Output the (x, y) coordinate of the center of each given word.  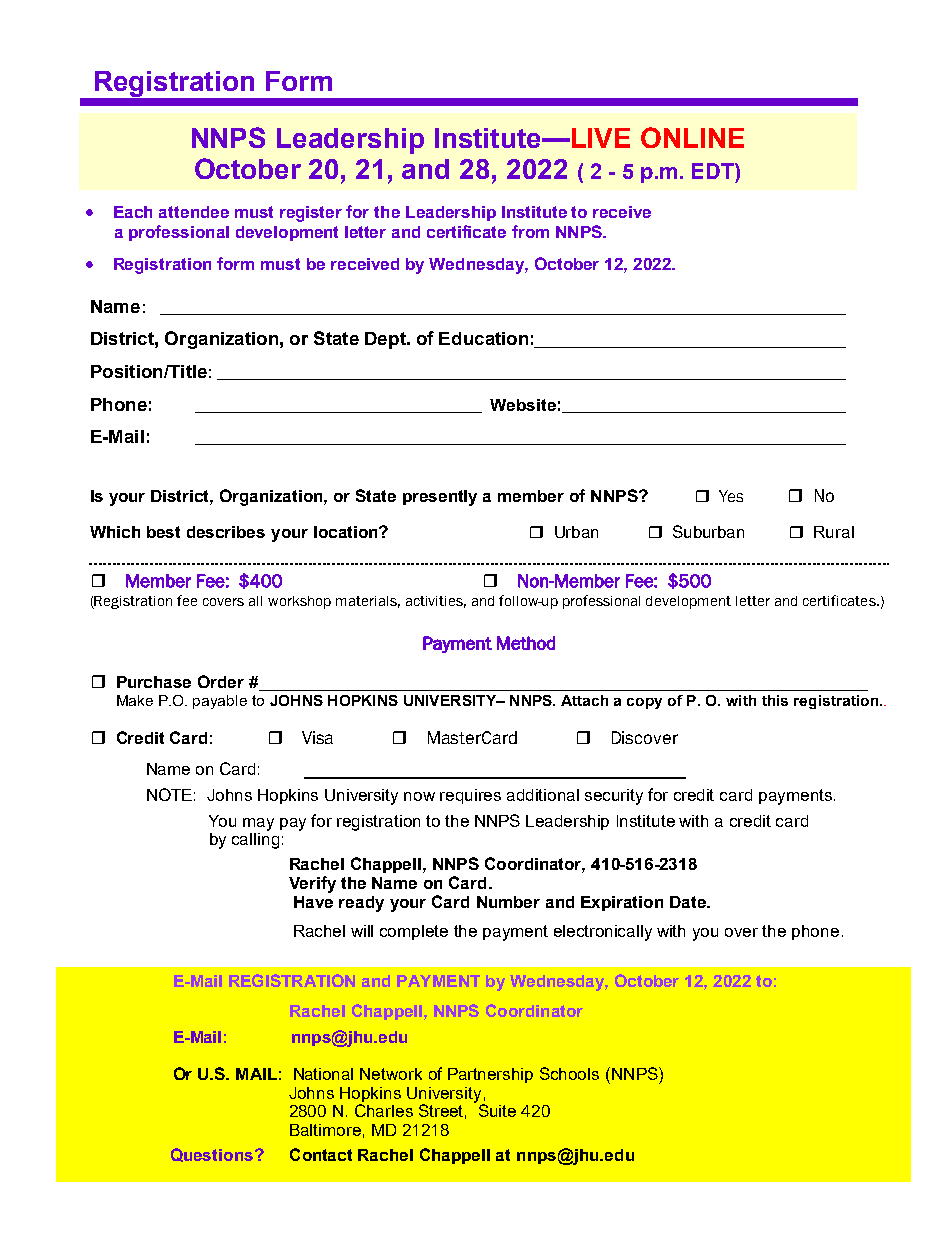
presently (440, 498)
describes (226, 532)
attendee (194, 212)
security (614, 797)
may (258, 824)
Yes (731, 496)
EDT (714, 171)
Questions (212, 1155)
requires (470, 796)
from (530, 231)
